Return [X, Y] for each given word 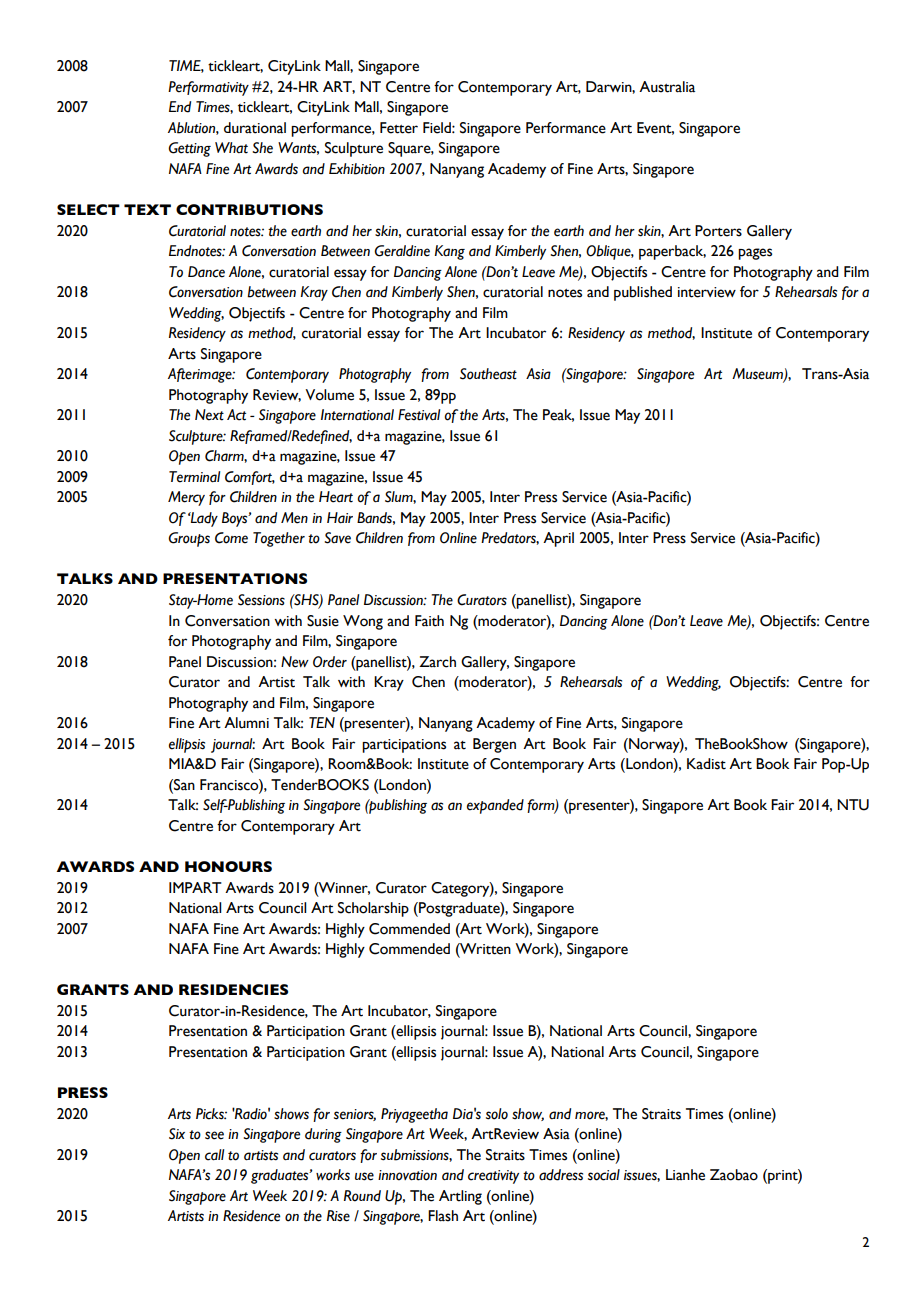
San [183, 785]
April [558, 539]
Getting [189, 149]
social [604, 1175]
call [214, 1155]
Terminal [194, 477]
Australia [667, 87]
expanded [495, 806]
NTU [853, 805]
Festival [419, 415]
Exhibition [357, 169]
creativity [493, 1177]
